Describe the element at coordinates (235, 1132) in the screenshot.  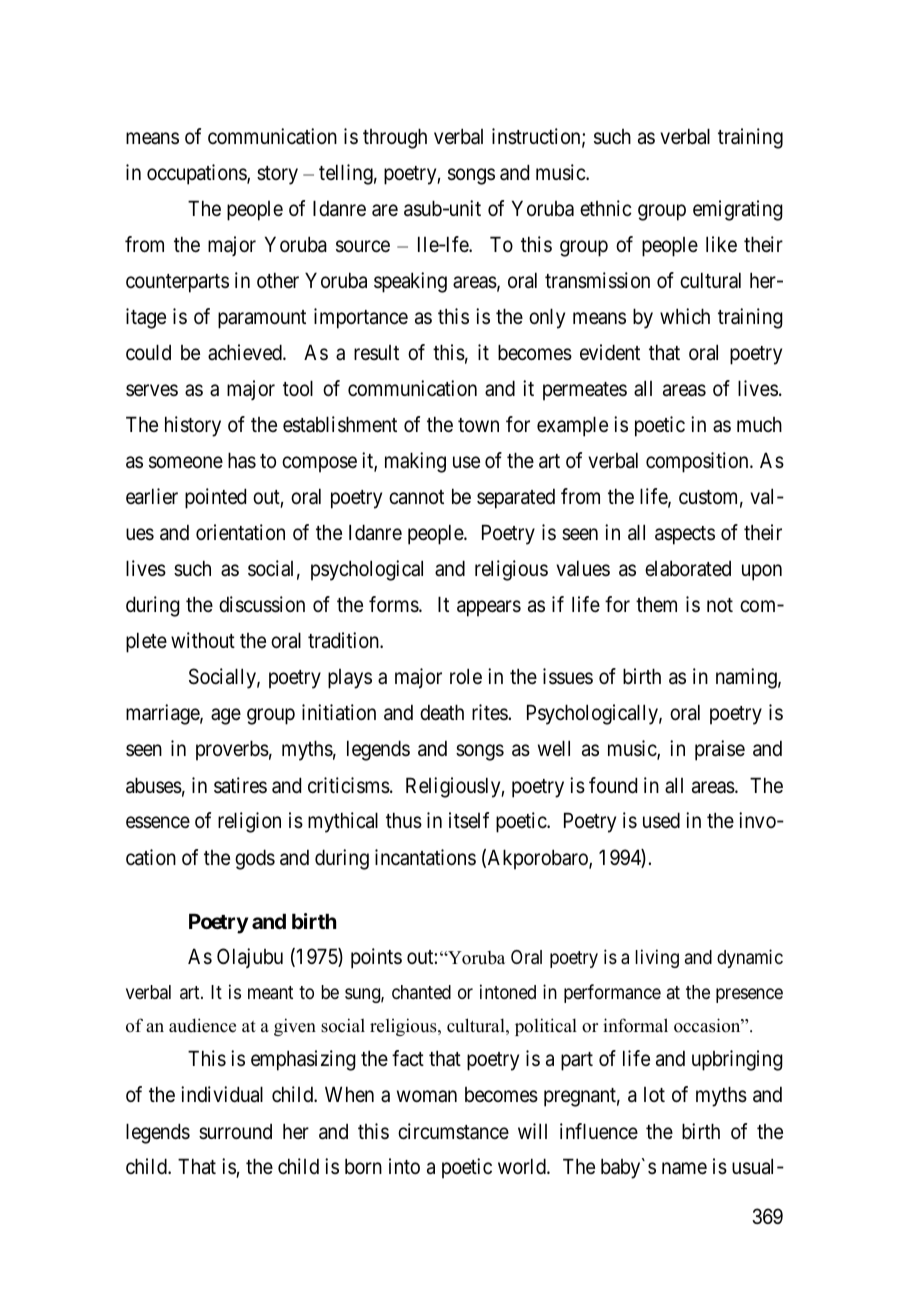
I see `surround` at that location.
